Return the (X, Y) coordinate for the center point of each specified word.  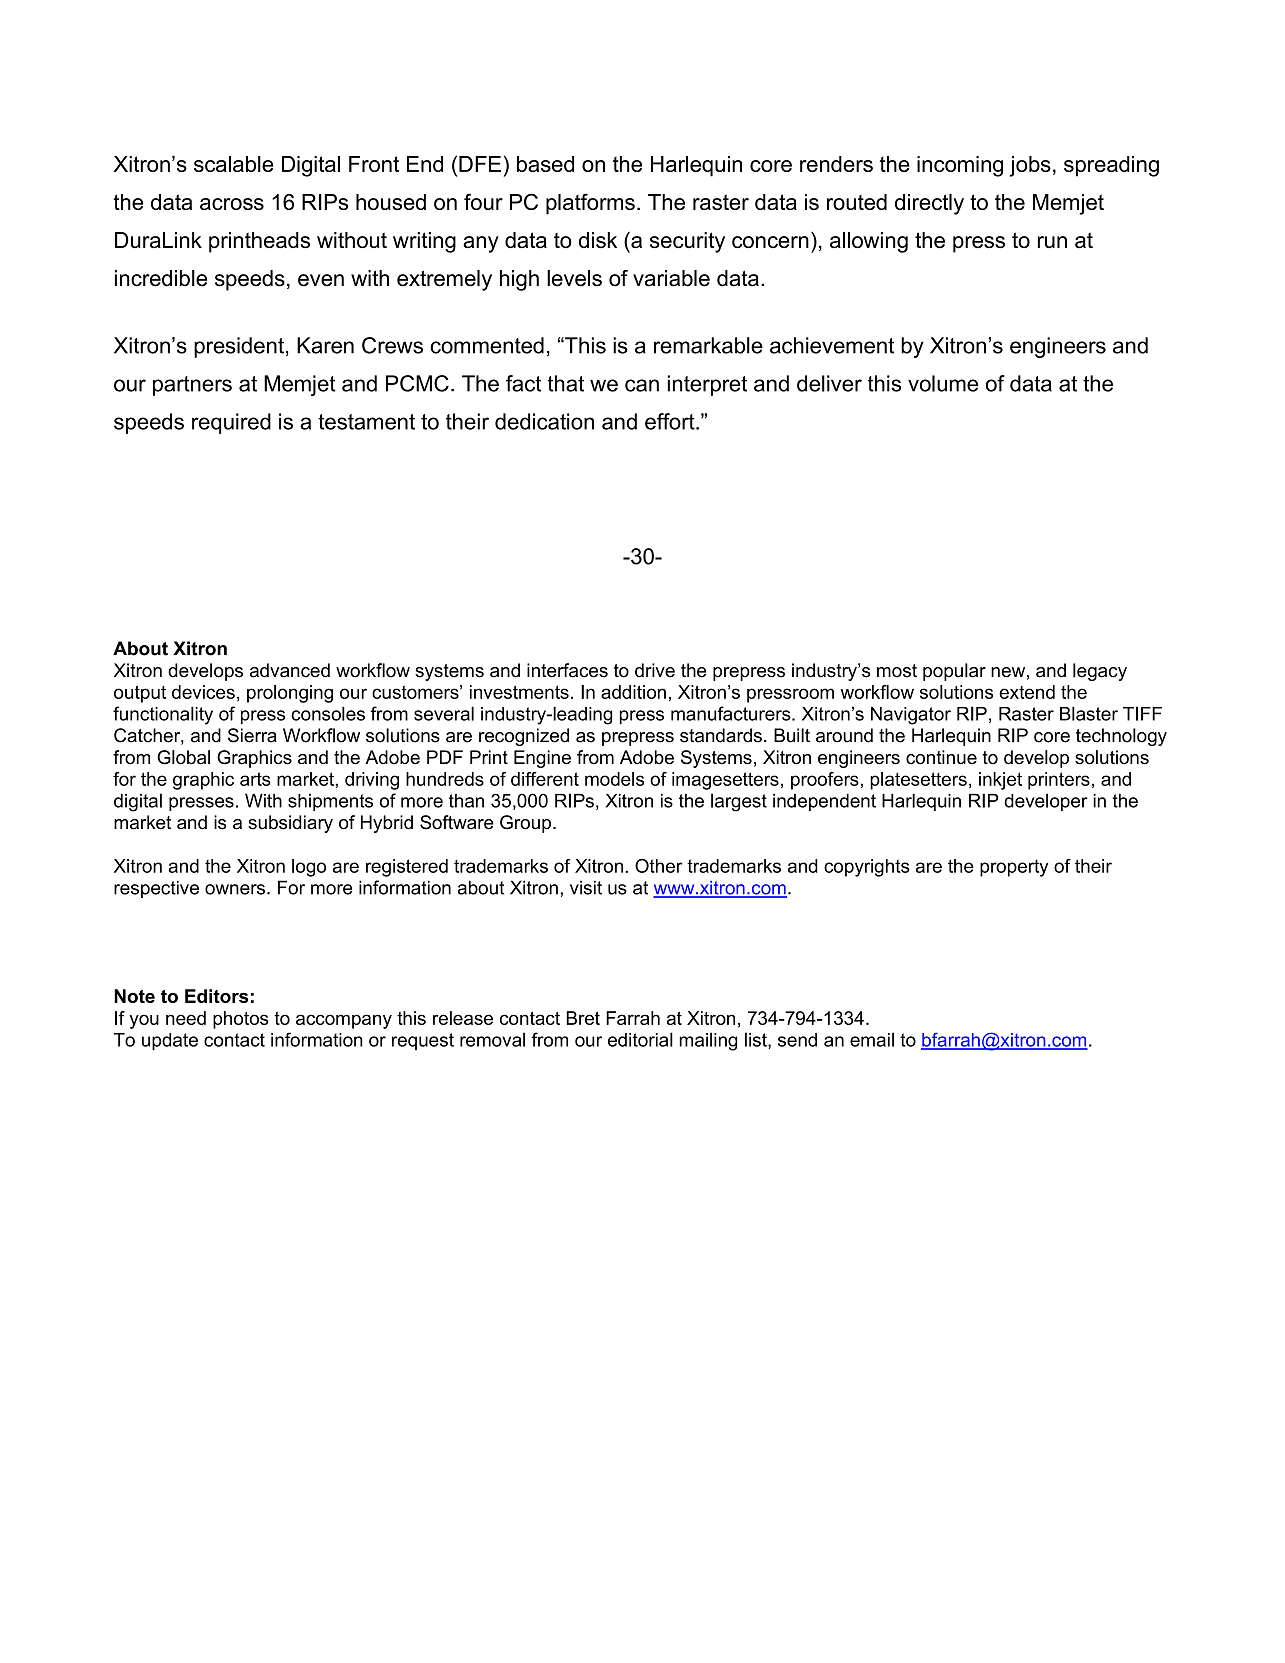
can (642, 385)
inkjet (1000, 781)
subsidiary (290, 824)
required (231, 423)
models (614, 779)
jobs (1030, 166)
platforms (590, 204)
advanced (290, 670)
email (872, 1039)
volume (943, 383)
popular (954, 672)
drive (655, 670)
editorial (640, 1039)
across (232, 204)
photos (241, 1020)
